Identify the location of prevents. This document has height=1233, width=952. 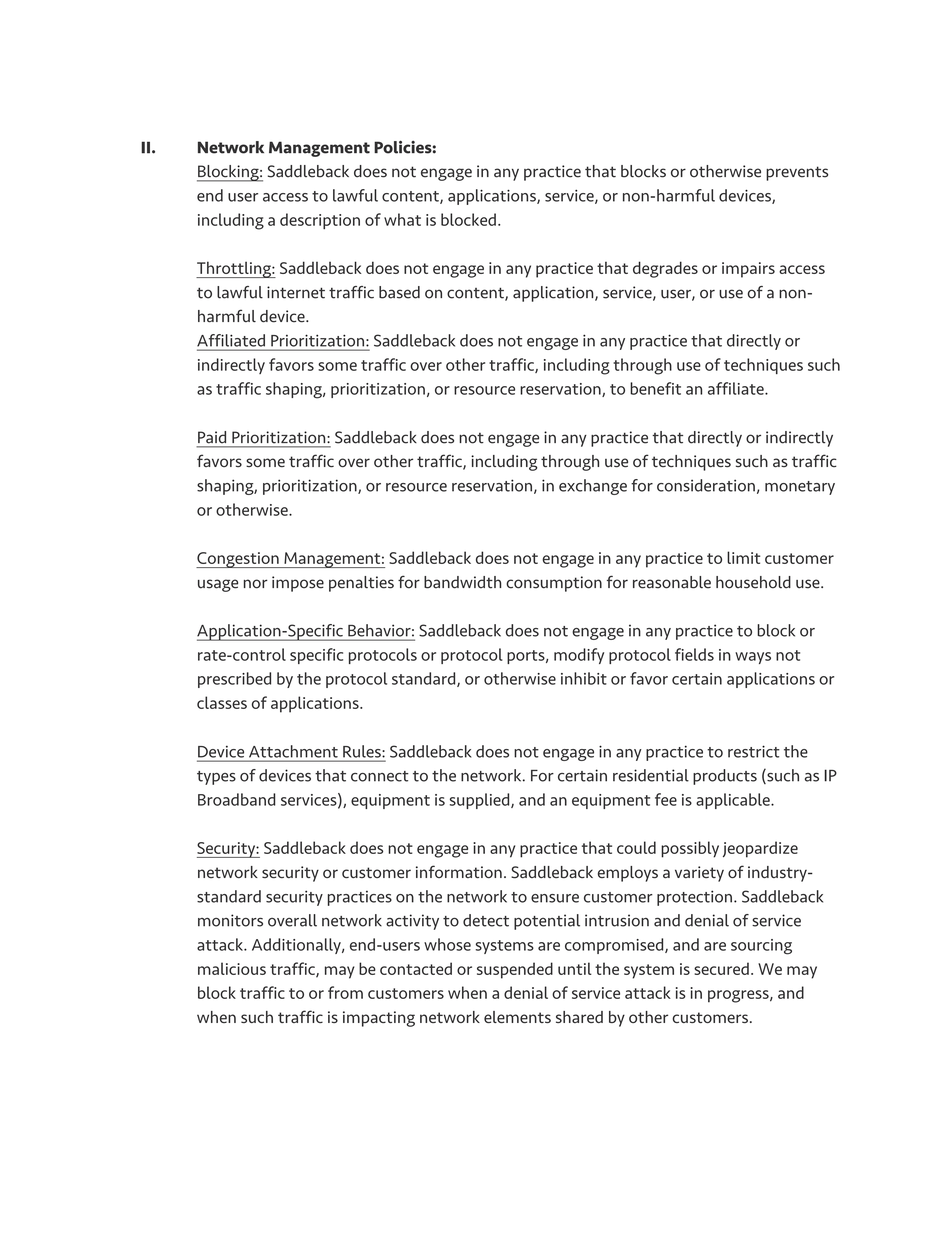
(797, 173).
